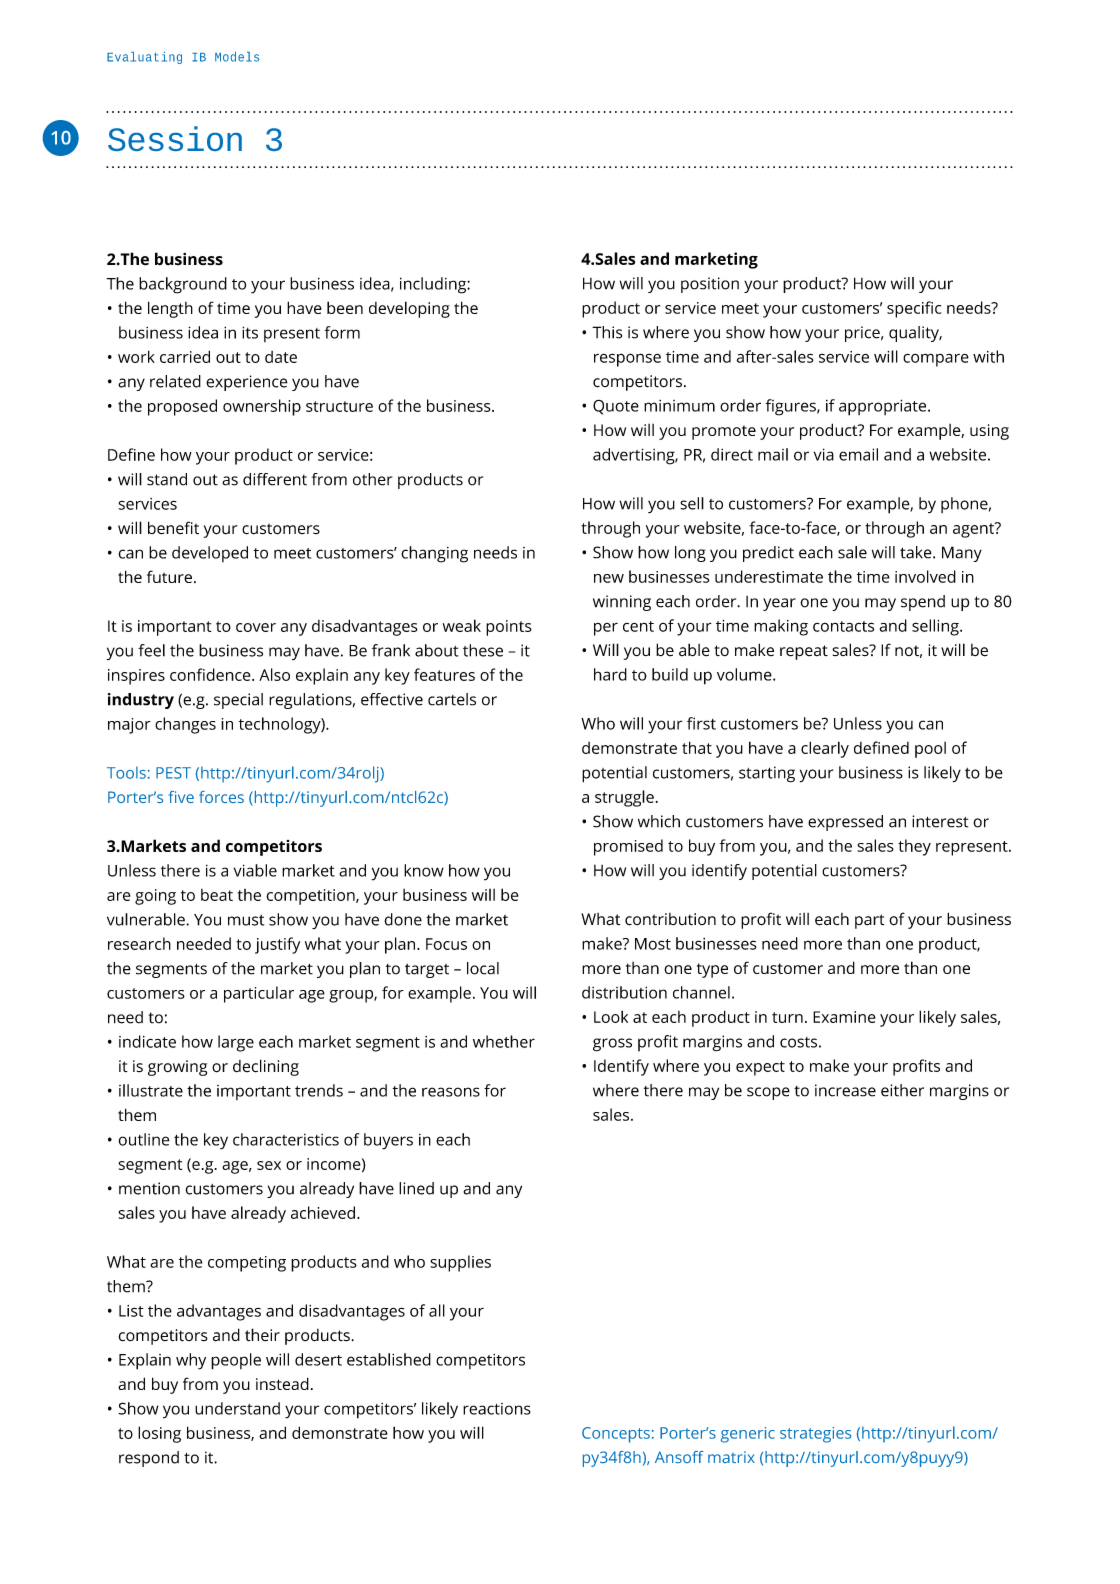 This page has width=1120, height=1584. What do you see at coordinates (237, 57) in the page?
I see `Models` at bounding box center [237, 57].
